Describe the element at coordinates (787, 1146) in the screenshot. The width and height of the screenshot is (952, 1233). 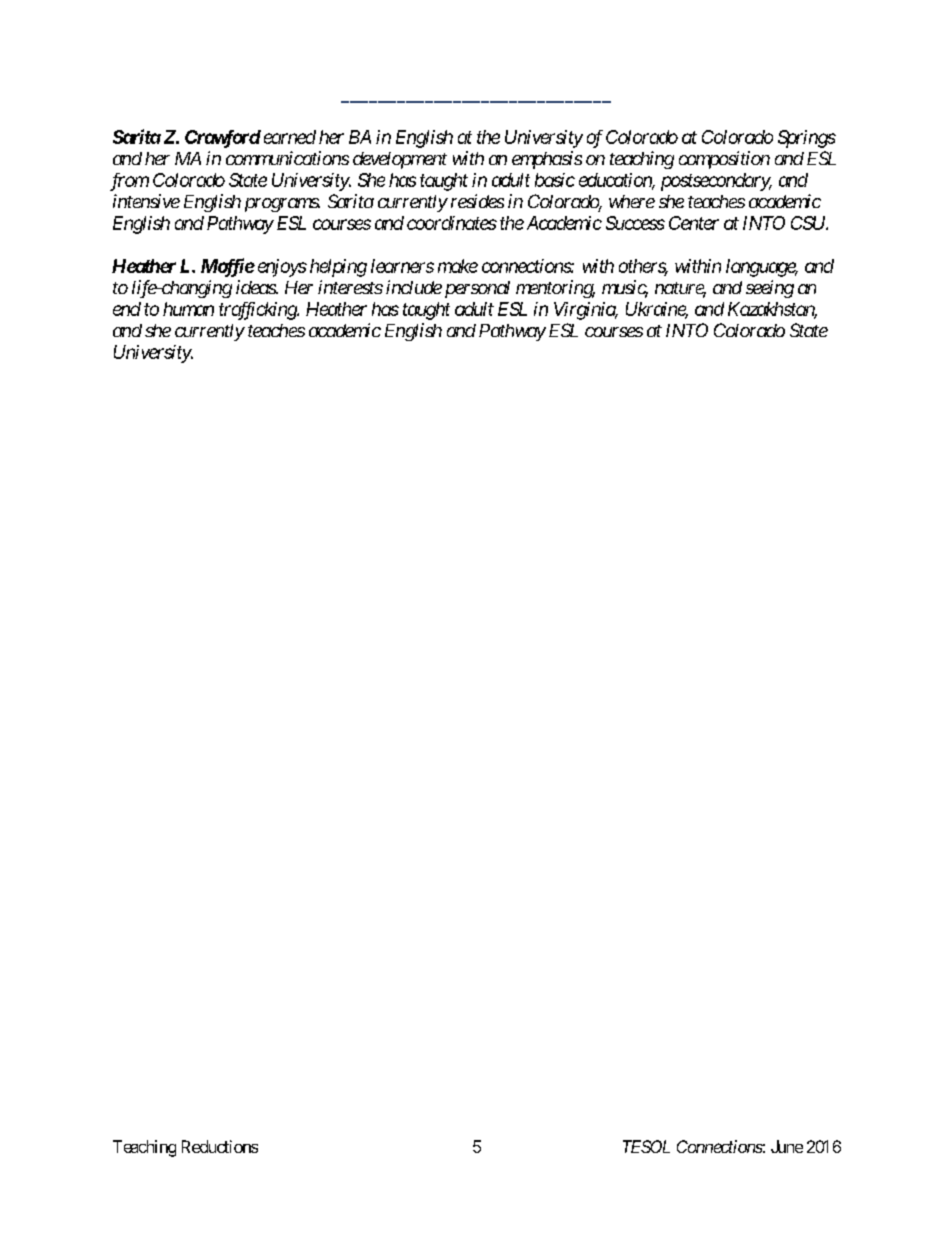
I see `June` at that location.
